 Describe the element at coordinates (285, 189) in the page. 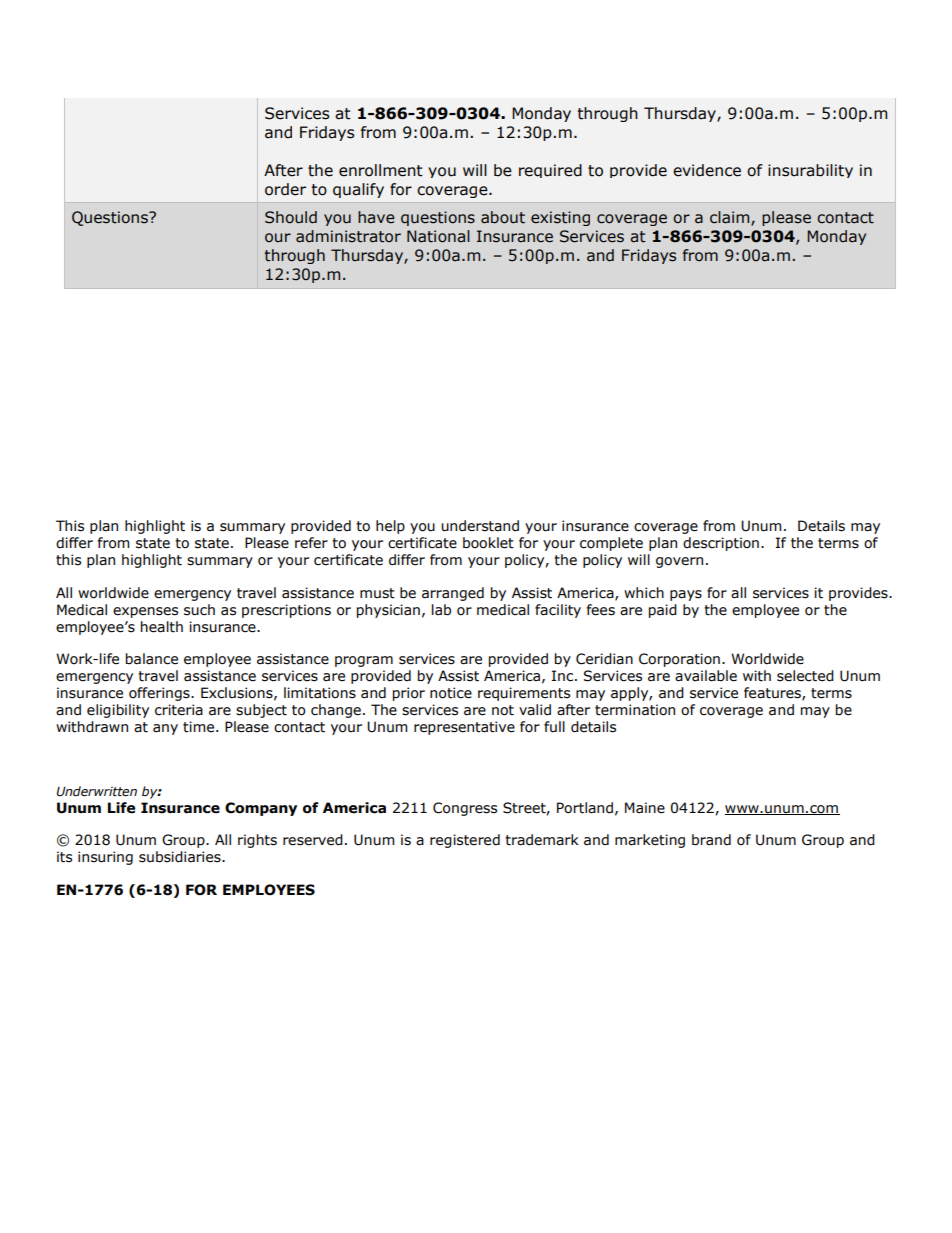

I see `order` at that location.
